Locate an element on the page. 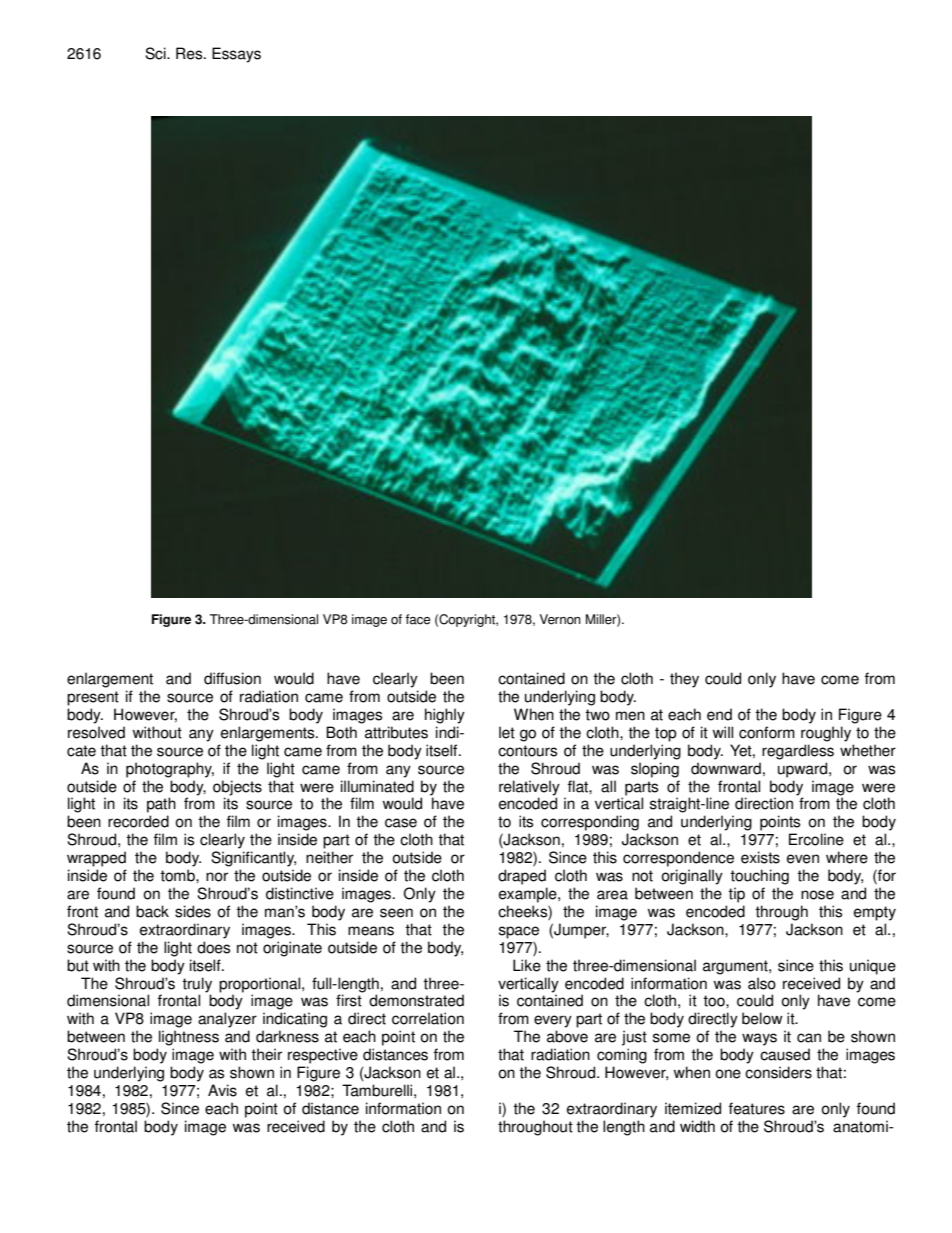 This image has height=1233, width=952. end is located at coordinates (719, 714).
